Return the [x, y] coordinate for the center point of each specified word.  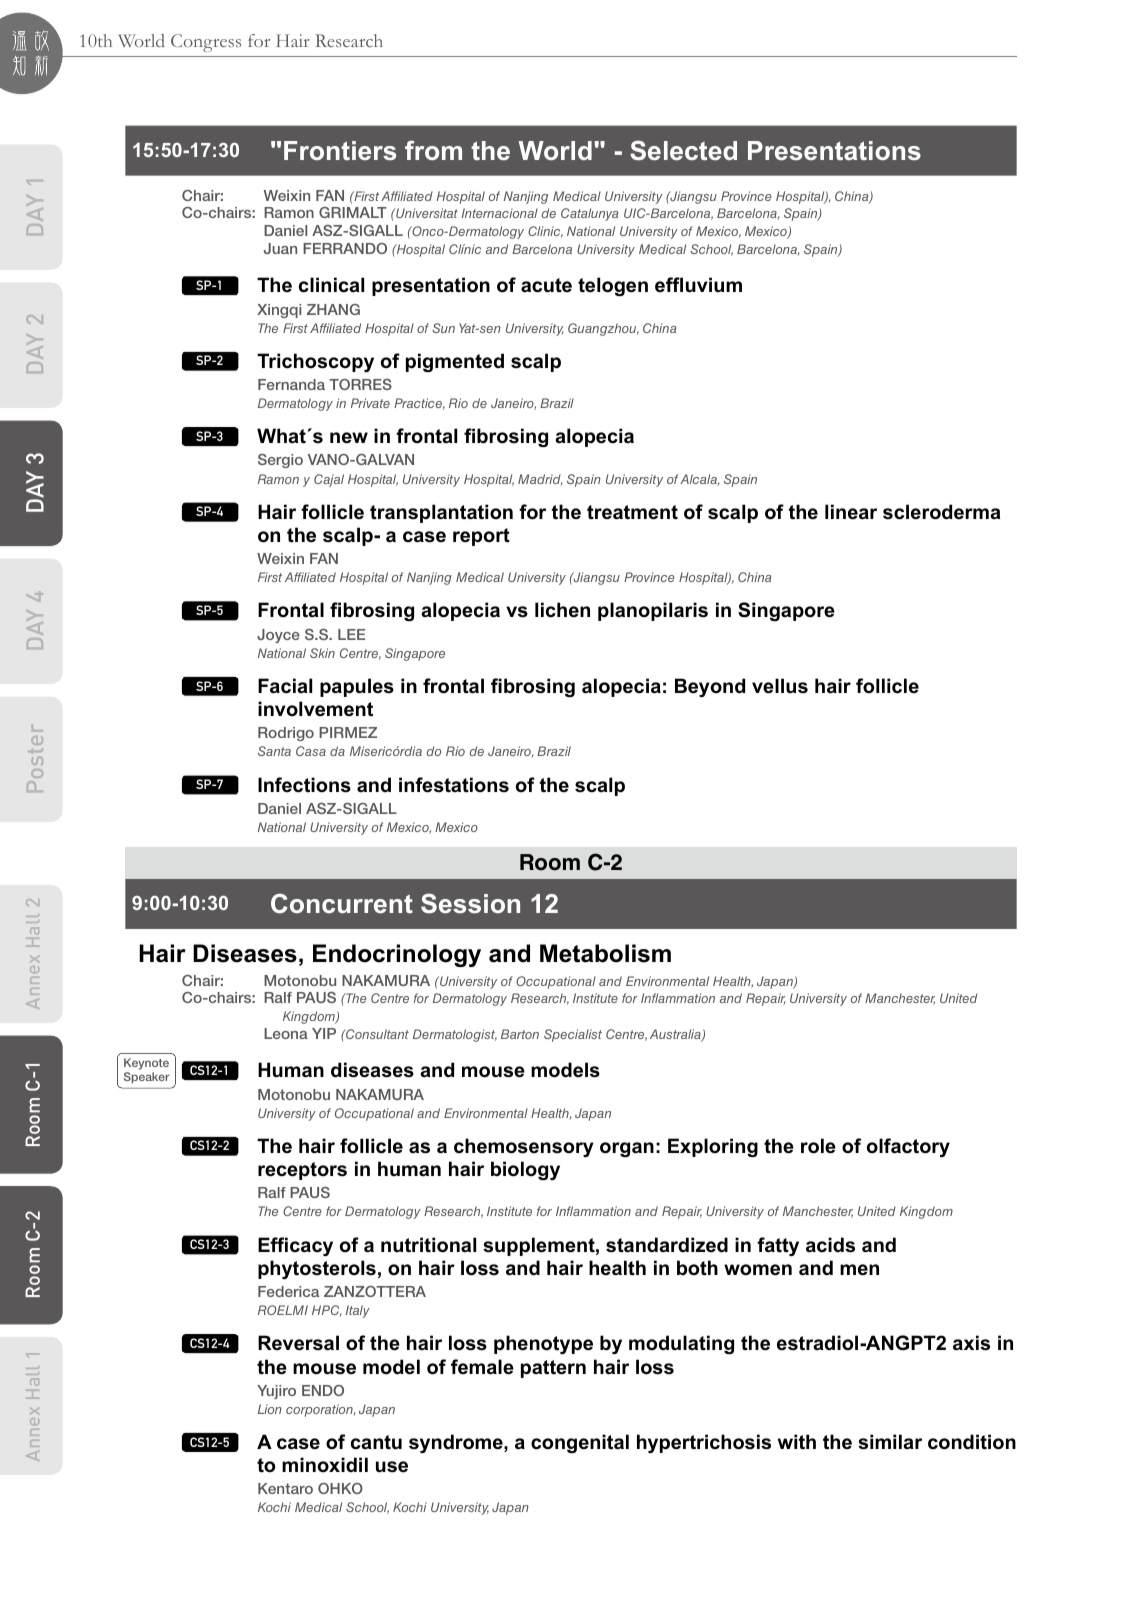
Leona [286, 1033]
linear [851, 512]
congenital [580, 1443]
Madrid [540, 480]
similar [890, 1442]
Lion [270, 1409]
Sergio [280, 461]
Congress [206, 43]
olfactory [908, 1147]
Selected [683, 150]
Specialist [573, 1035]
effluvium [698, 285]
